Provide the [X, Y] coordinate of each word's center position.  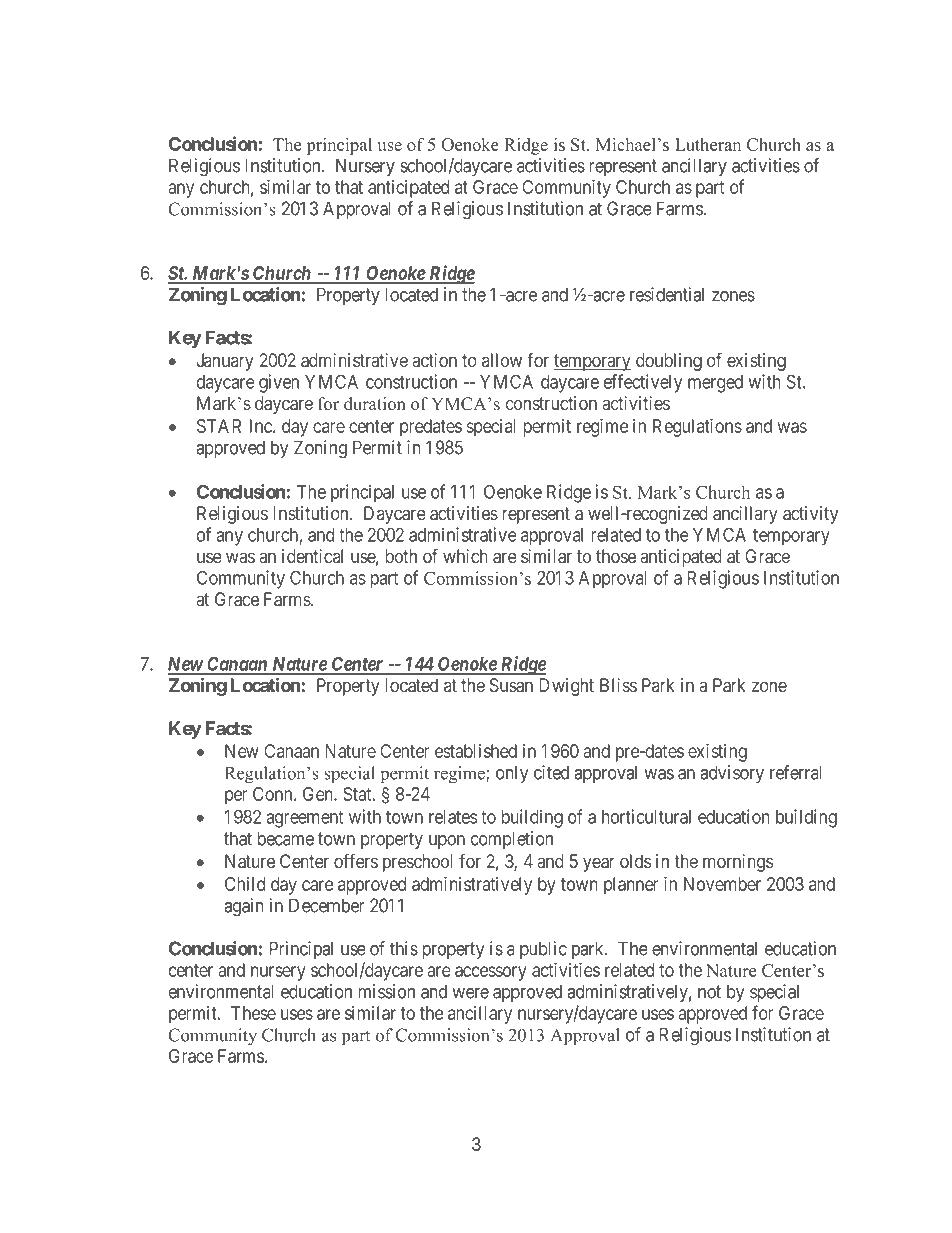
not [709, 992]
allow [502, 360]
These [253, 1013]
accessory [491, 973]
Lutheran [708, 144]
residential [667, 294]
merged [715, 384]
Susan [511, 685]
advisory [732, 774]
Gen [319, 794]
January [225, 362]
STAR [219, 426]
